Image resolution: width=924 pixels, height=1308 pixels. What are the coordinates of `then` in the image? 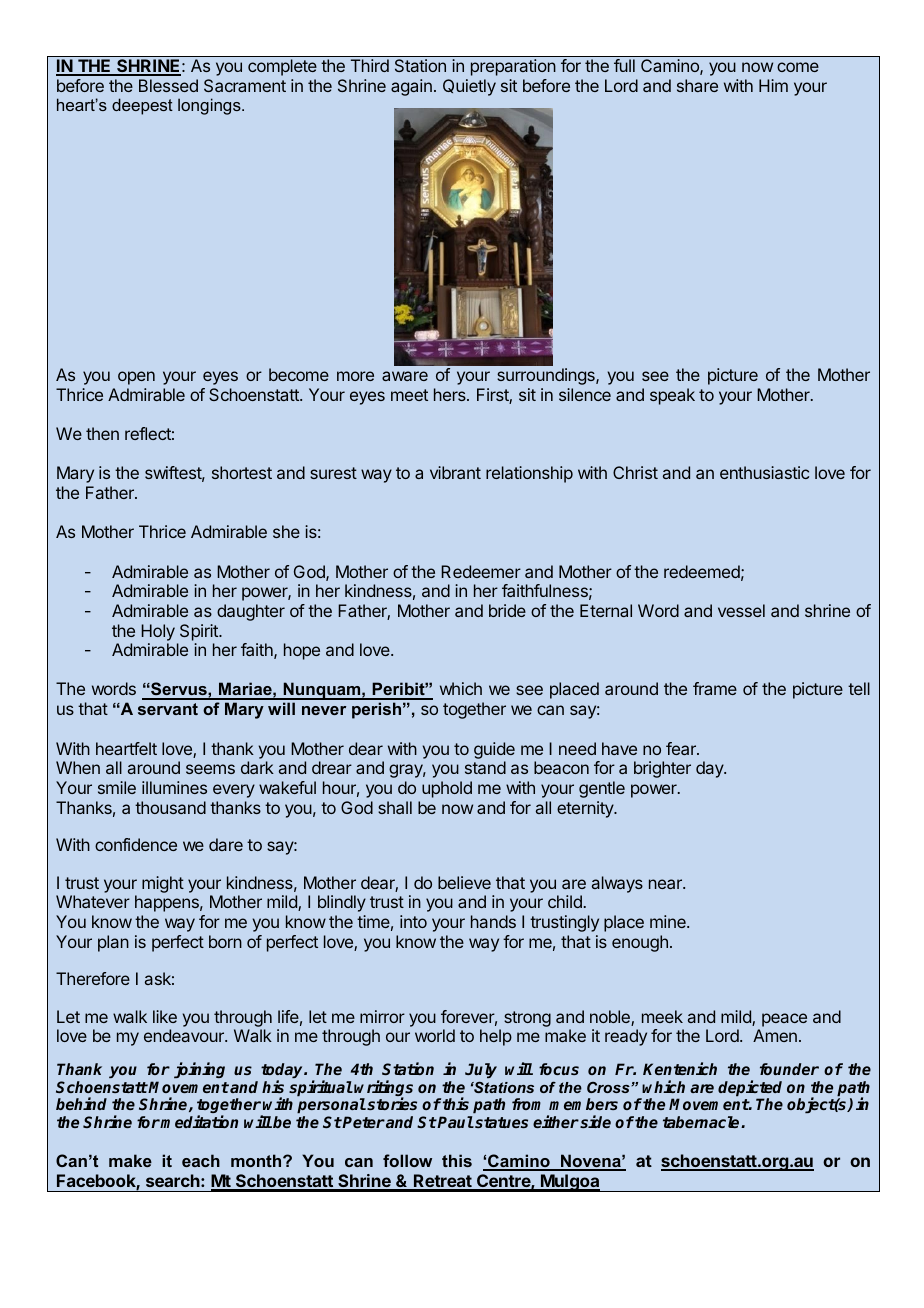 It's located at (102, 433).
